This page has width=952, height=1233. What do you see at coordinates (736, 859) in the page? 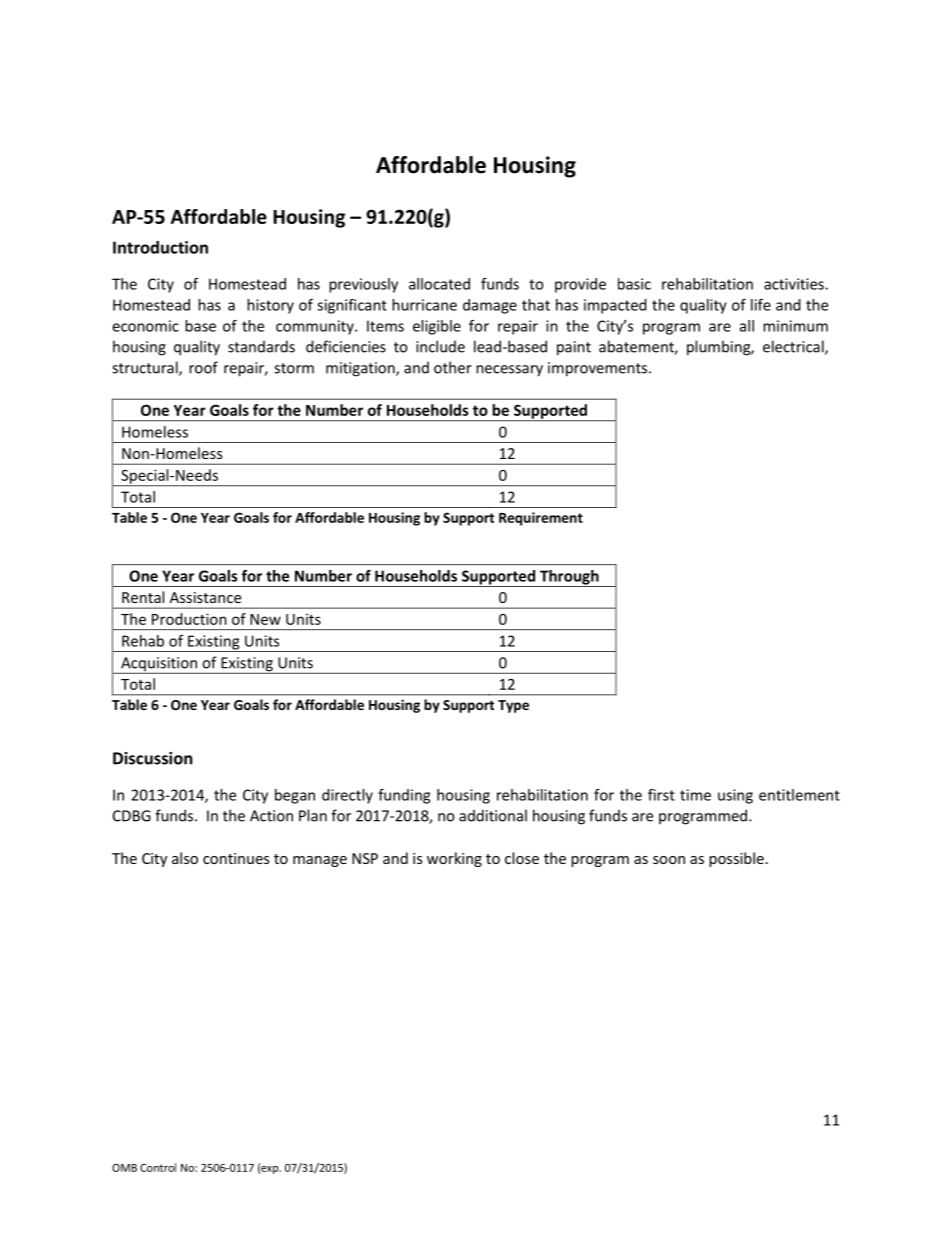
I see `possible` at bounding box center [736, 859].
